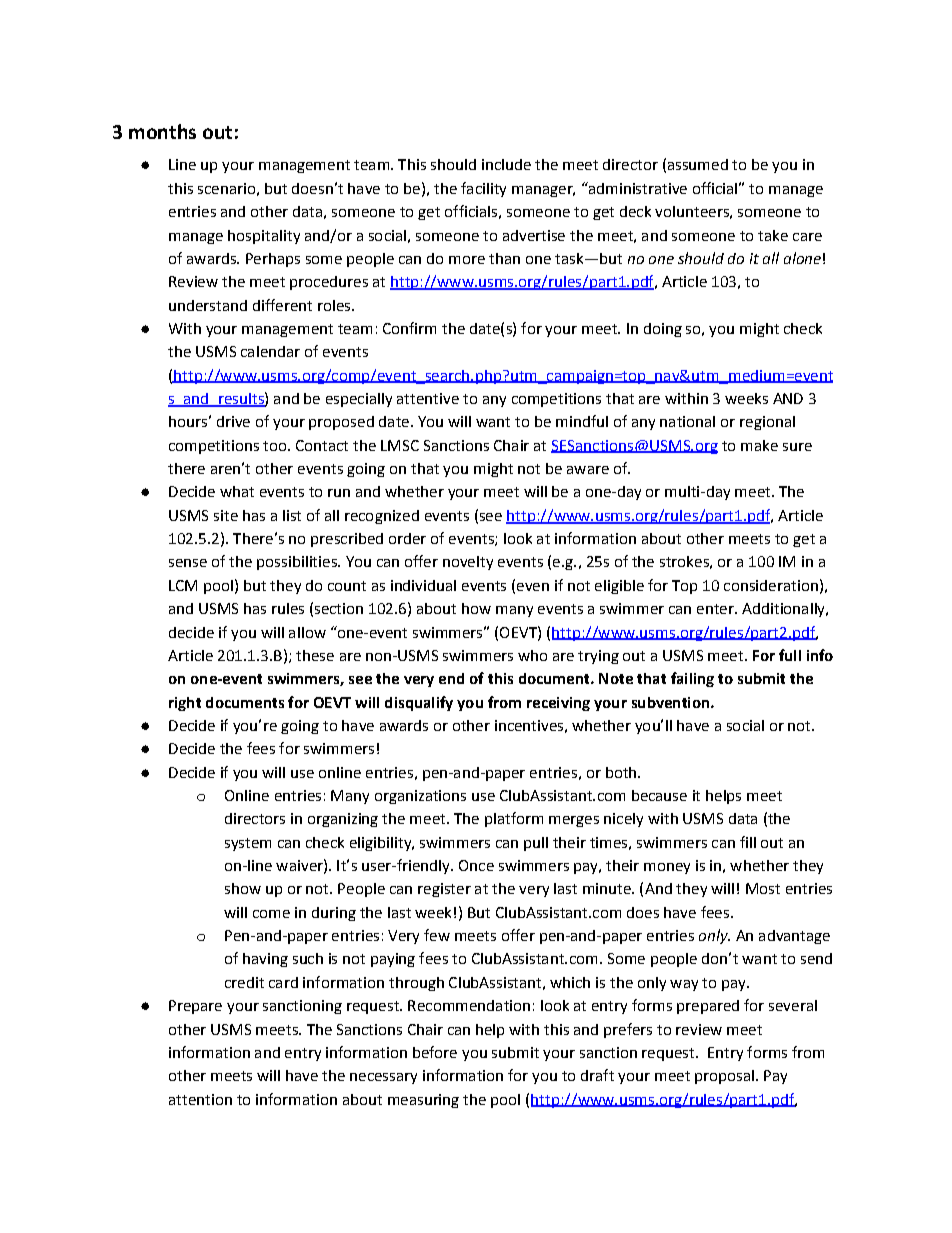 Image resolution: width=952 pixels, height=1233 pixels. I want to click on scenario, so click(226, 188).
